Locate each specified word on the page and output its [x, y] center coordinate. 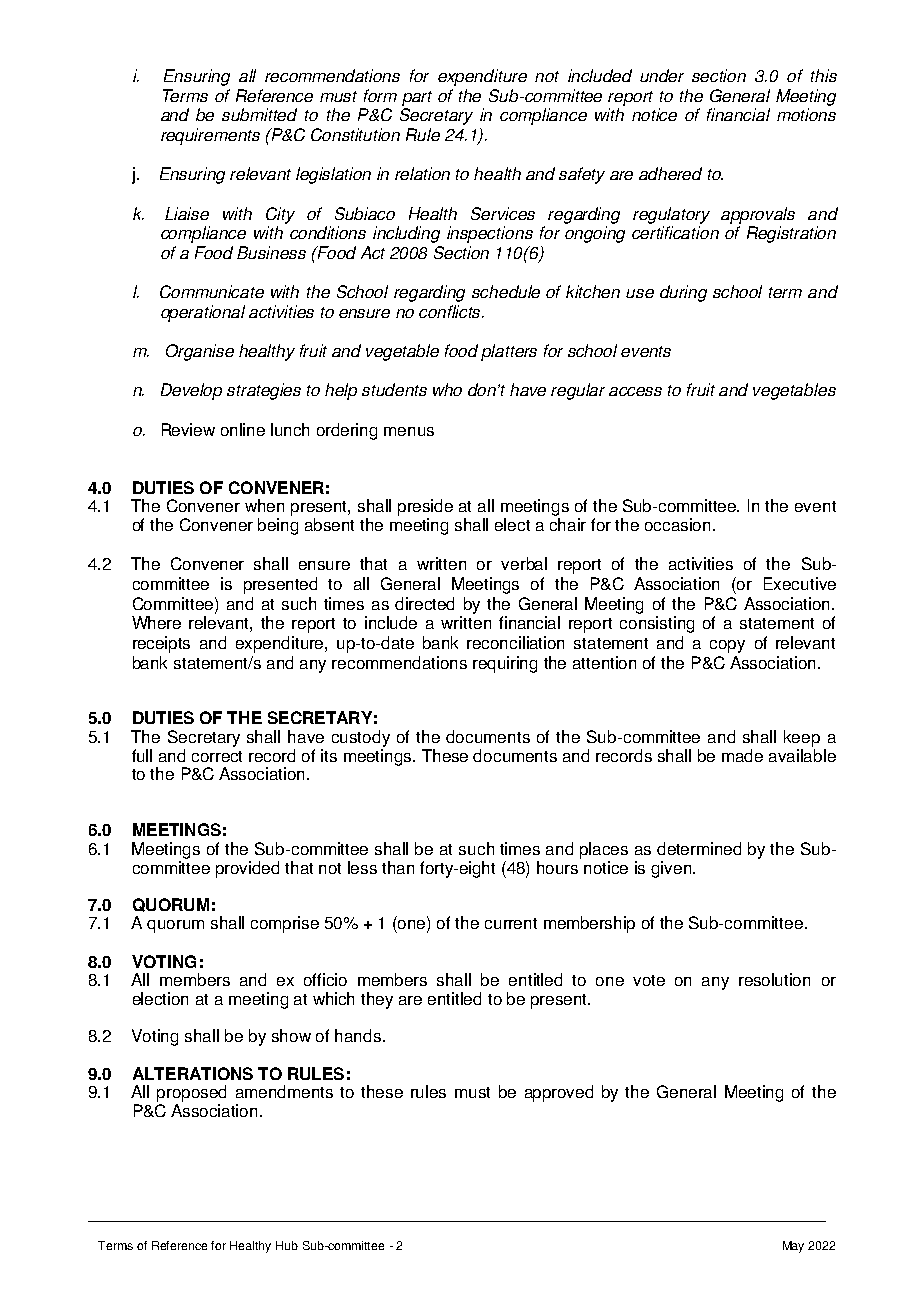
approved [559, 1093]
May [793, 1247]
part [417, 98]
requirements [210, 136]
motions [806, 114]
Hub [287, 1245]
